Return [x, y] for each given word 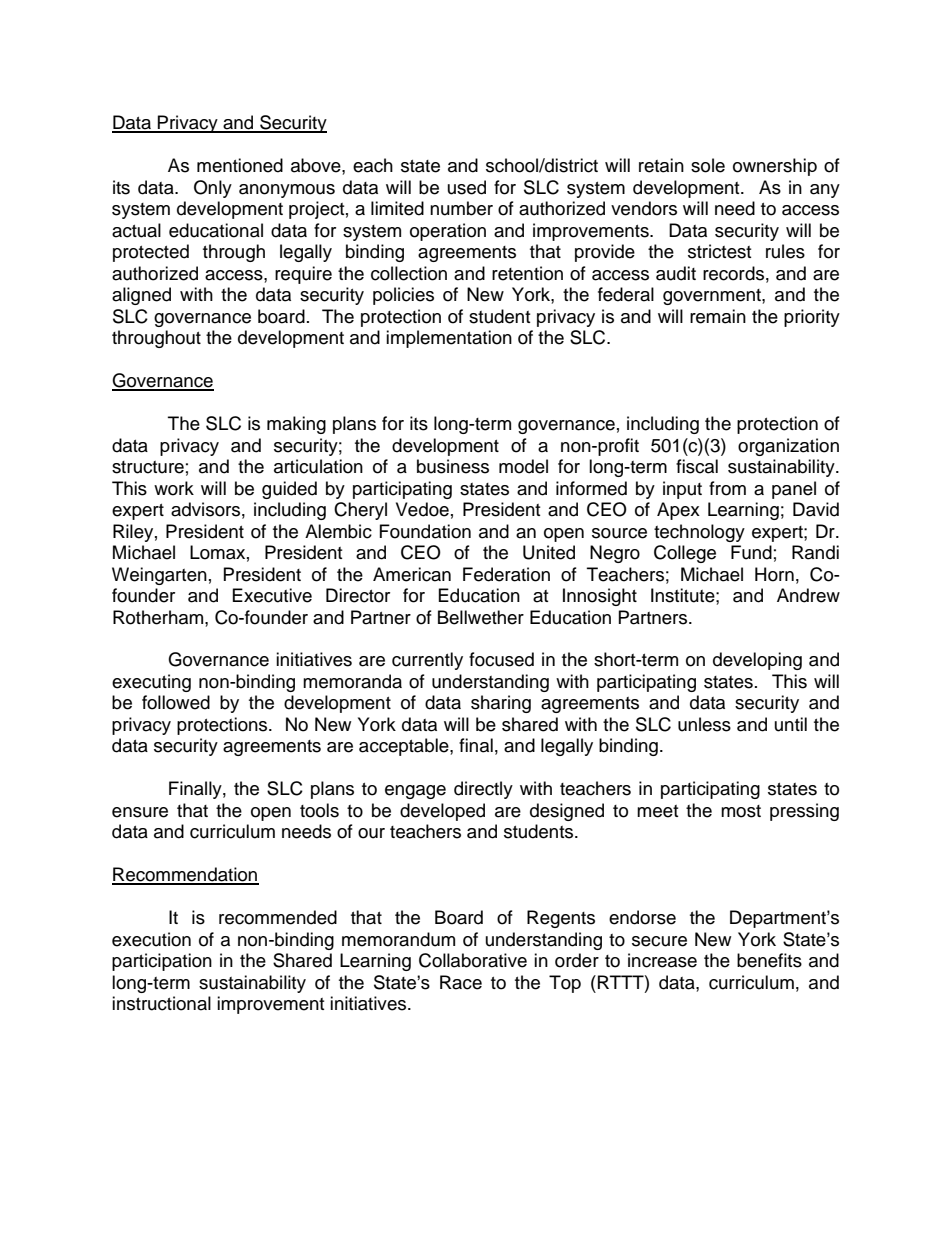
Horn [774, 574]
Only [213, 189]
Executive [272, 595]
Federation [506, 574]
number [461, 208]
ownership [775, 167]
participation [162, 962]
